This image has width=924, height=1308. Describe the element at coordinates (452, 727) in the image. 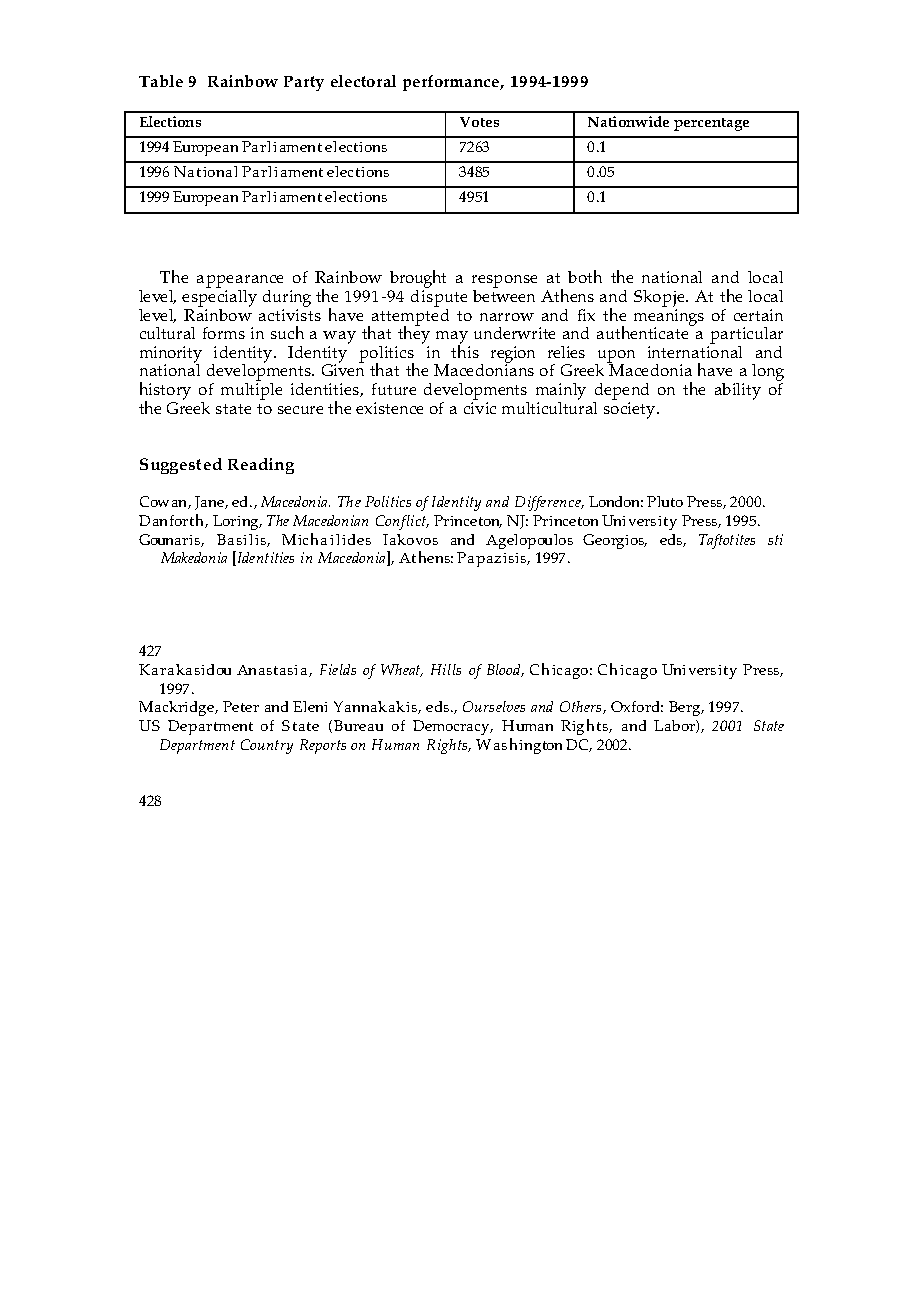

I see `Democracy` at that location.
